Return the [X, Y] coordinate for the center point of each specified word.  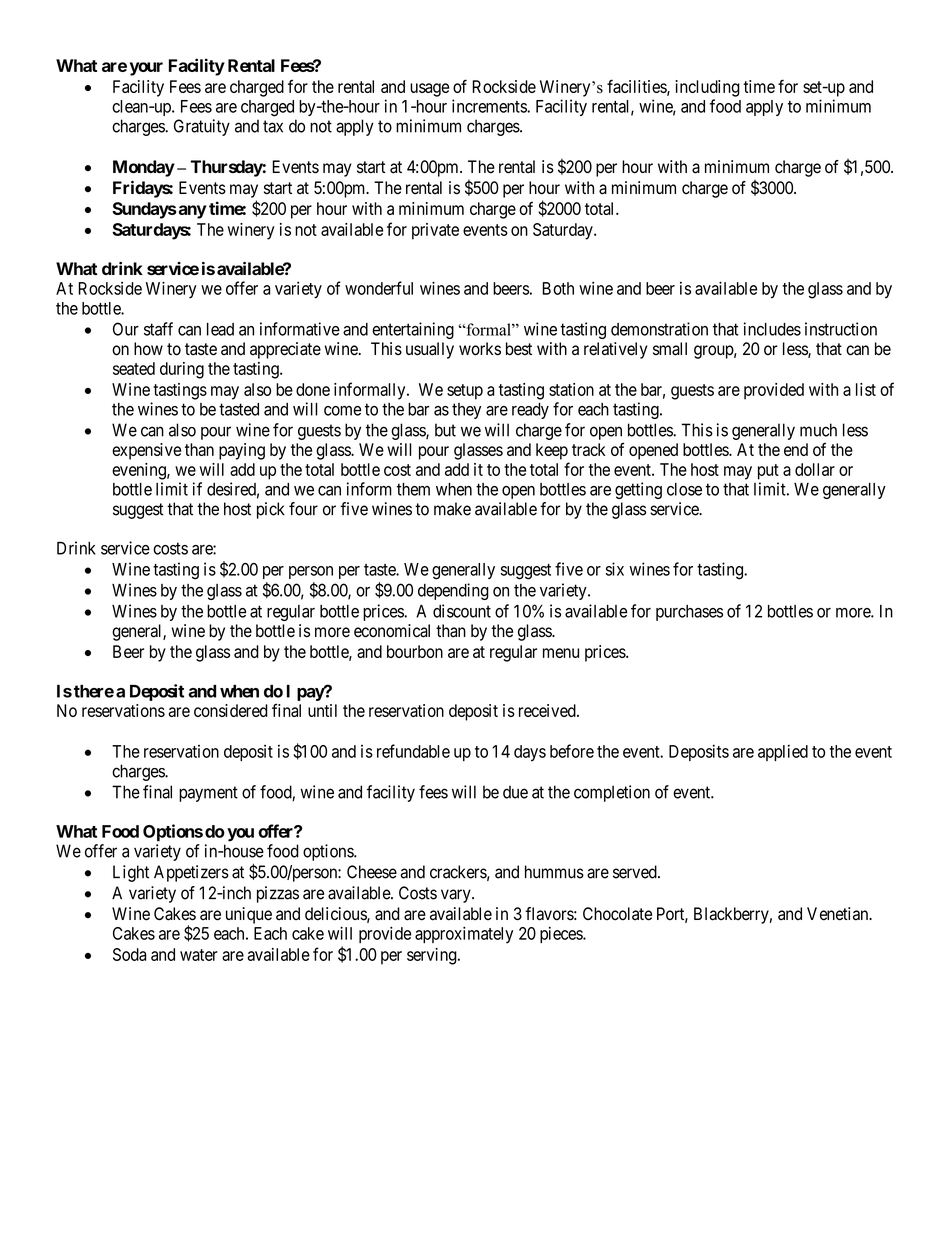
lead [220, 329]
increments [490, 106]
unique [249, 915]
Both [558, 288]
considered [231, 710]
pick [271, 510]
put [768, 472]
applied [783, 752]
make [452, 509]
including [707, 88]
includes [772, 329]
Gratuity [202, 127]
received [548, 710]
